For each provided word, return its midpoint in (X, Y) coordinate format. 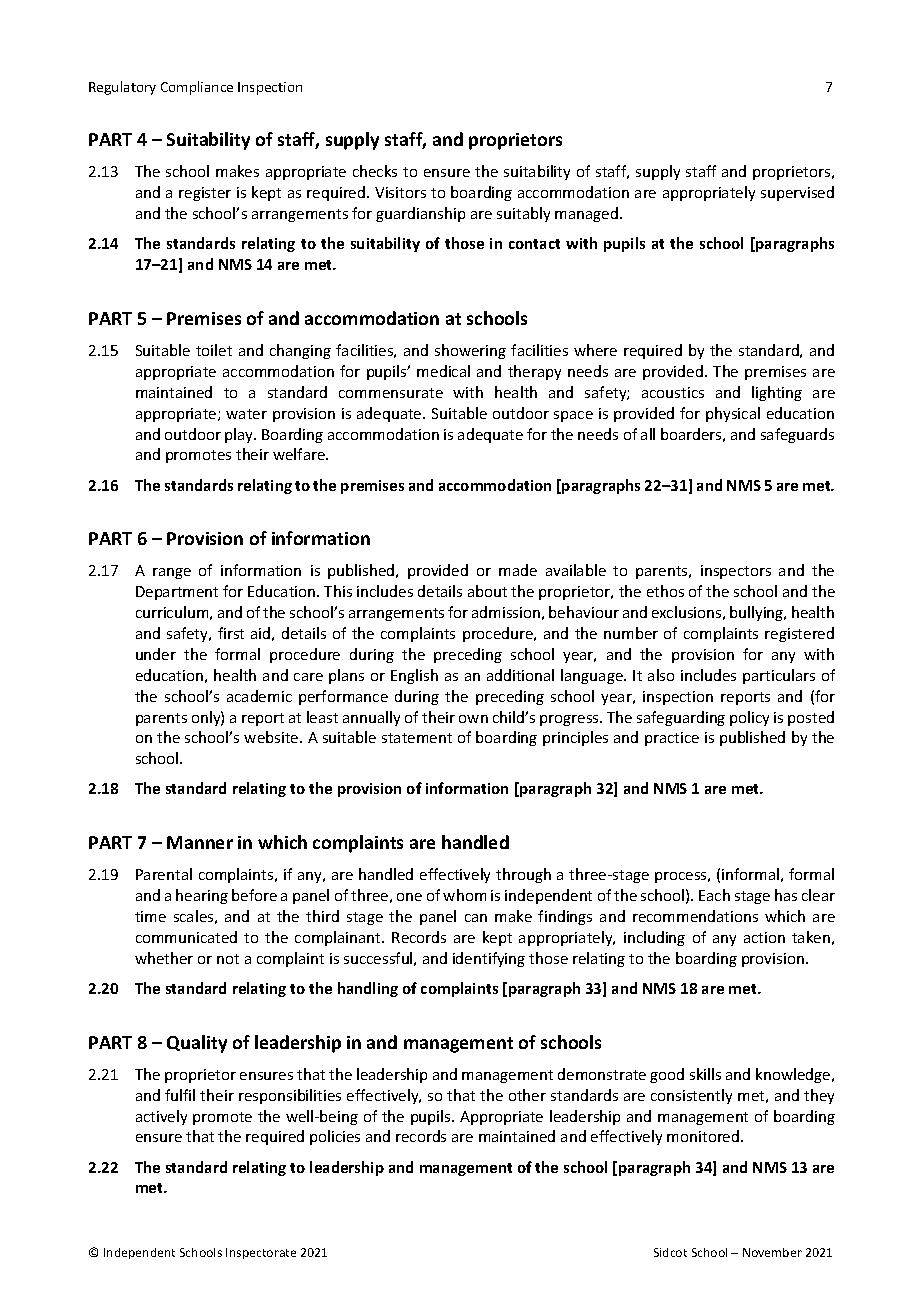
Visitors (400, 192)
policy (749, 718)
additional (520, 675)
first (231, 633)
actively (161, 1117)
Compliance (197, 88)
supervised (797, 193)
